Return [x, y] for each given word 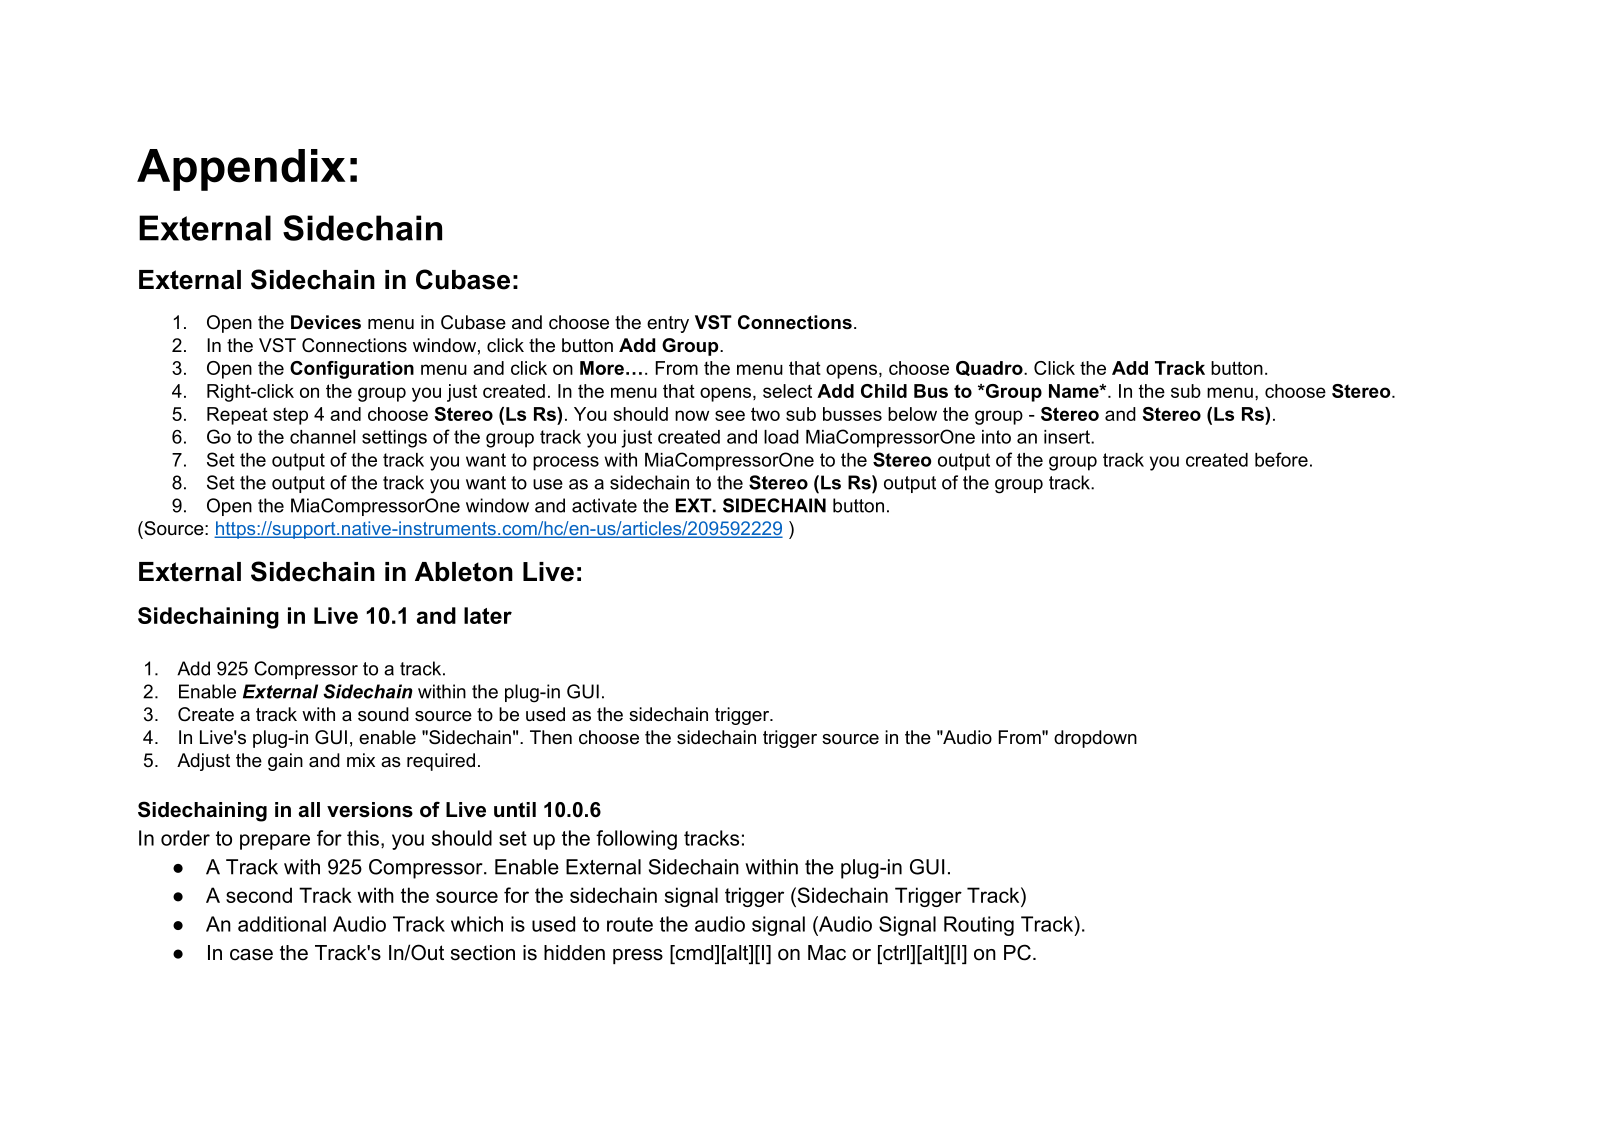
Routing [979, 926]
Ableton [464, 572]
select [787, 391]
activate [604, 505]
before [1281, 459]
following [636, 840]
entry [668, 324]
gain [285, 762]
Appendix [241, 170]
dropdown [1095, 739]
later [488, 615]
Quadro [990, 368]
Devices [326, 322]
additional [282, 924]
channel [322, 437]
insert [1068, 437]
